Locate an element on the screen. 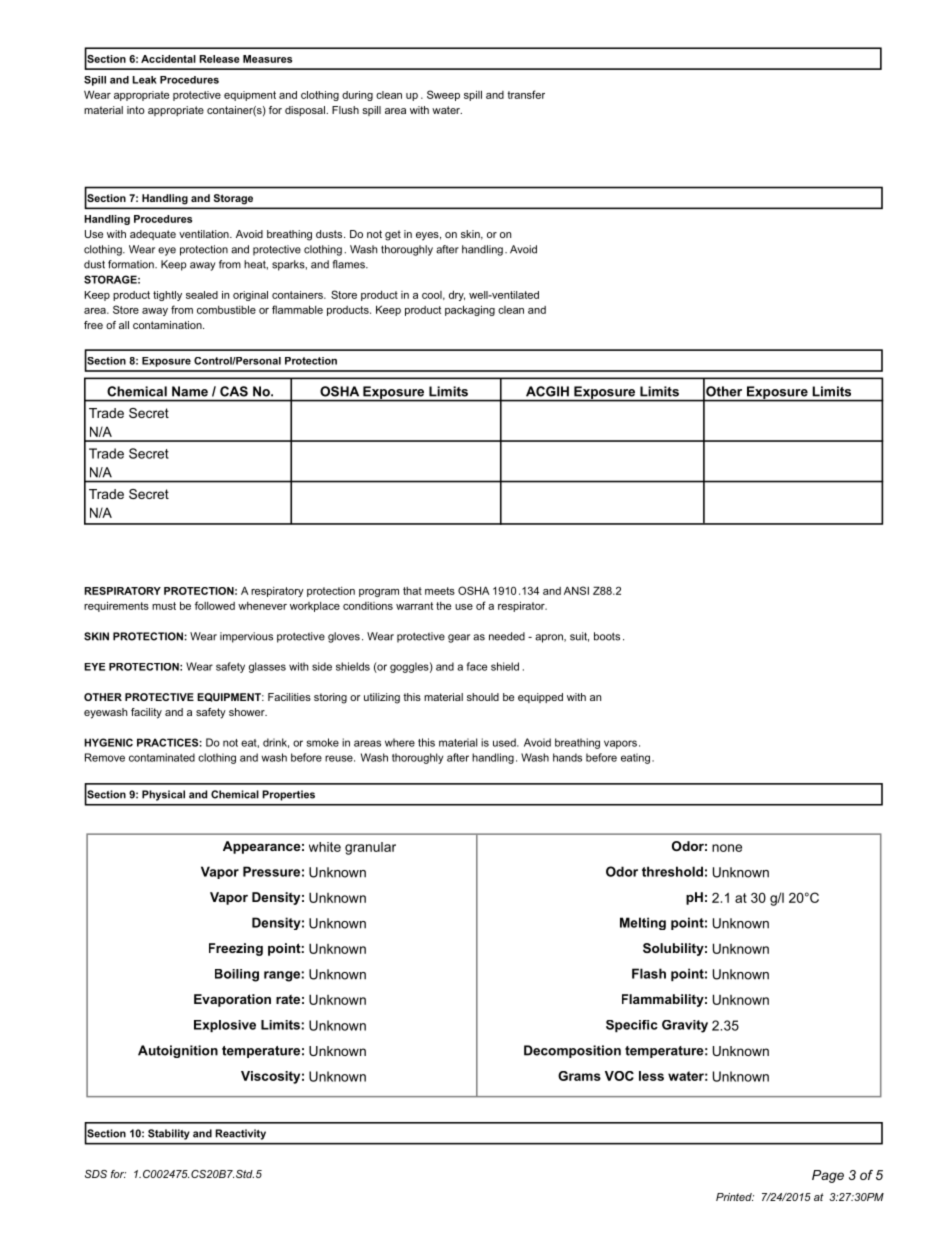 The width and height of the screenshot is (952, 1233). transfer is located at coordinates (526, 94).
